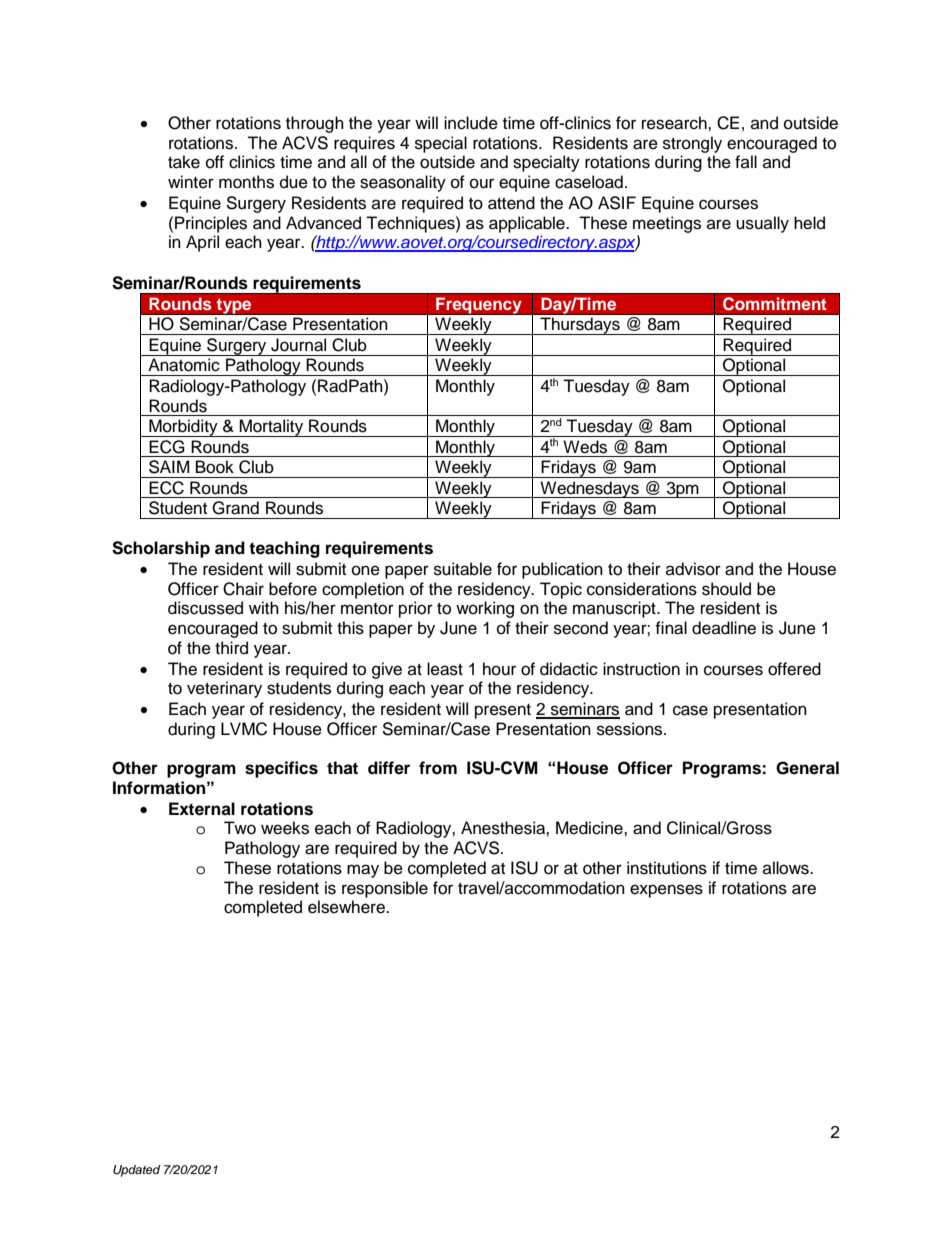 The height and width of the page is (1233, 952). Describe the element at coordinates (347, 907) in the page. I see `elsewhere` at that location.
